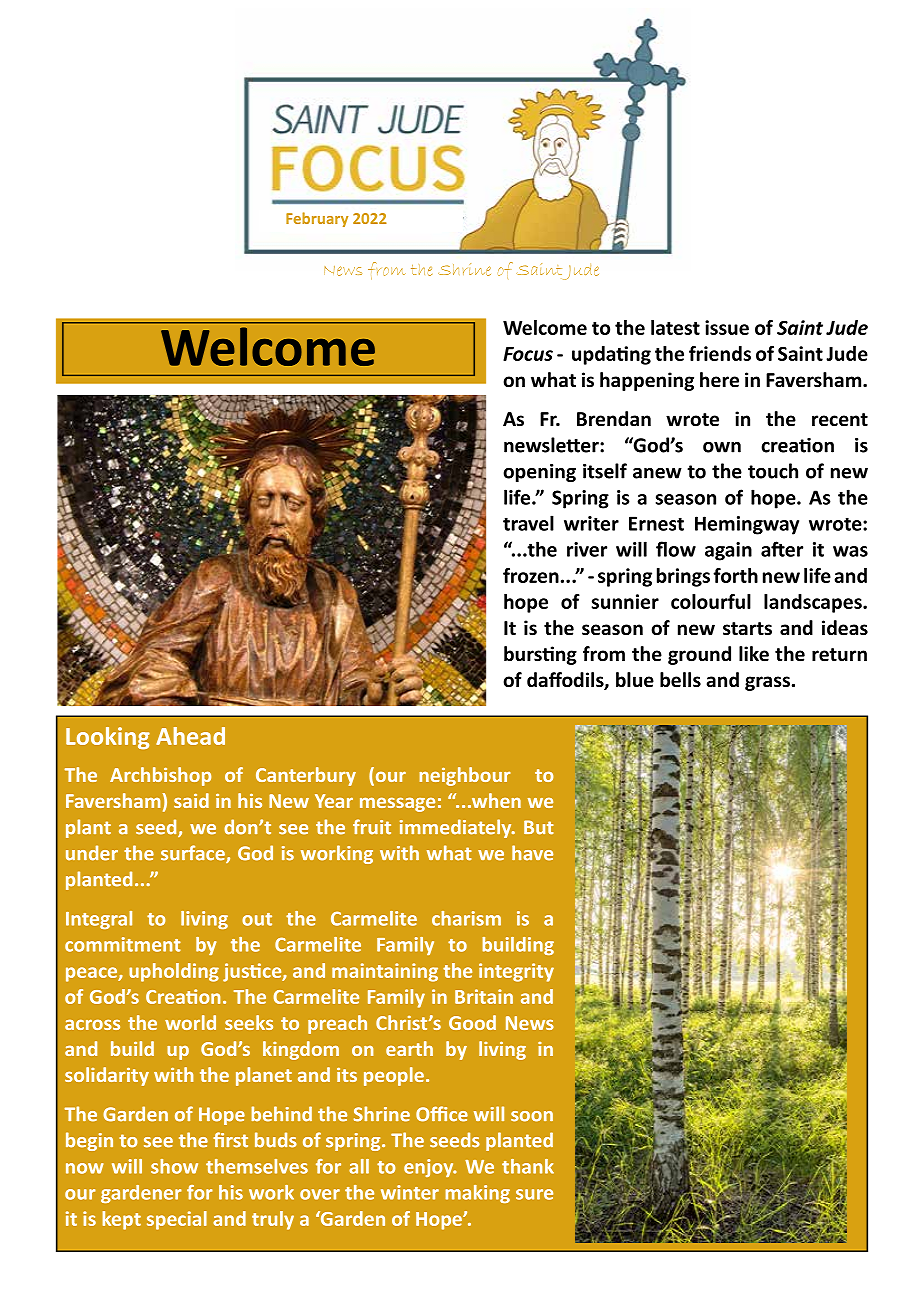 Image resolution: width=924 pixels, height=1308 pixels. Describe the element at coordinates (317, 219) in the page. I see `February` at that location.
